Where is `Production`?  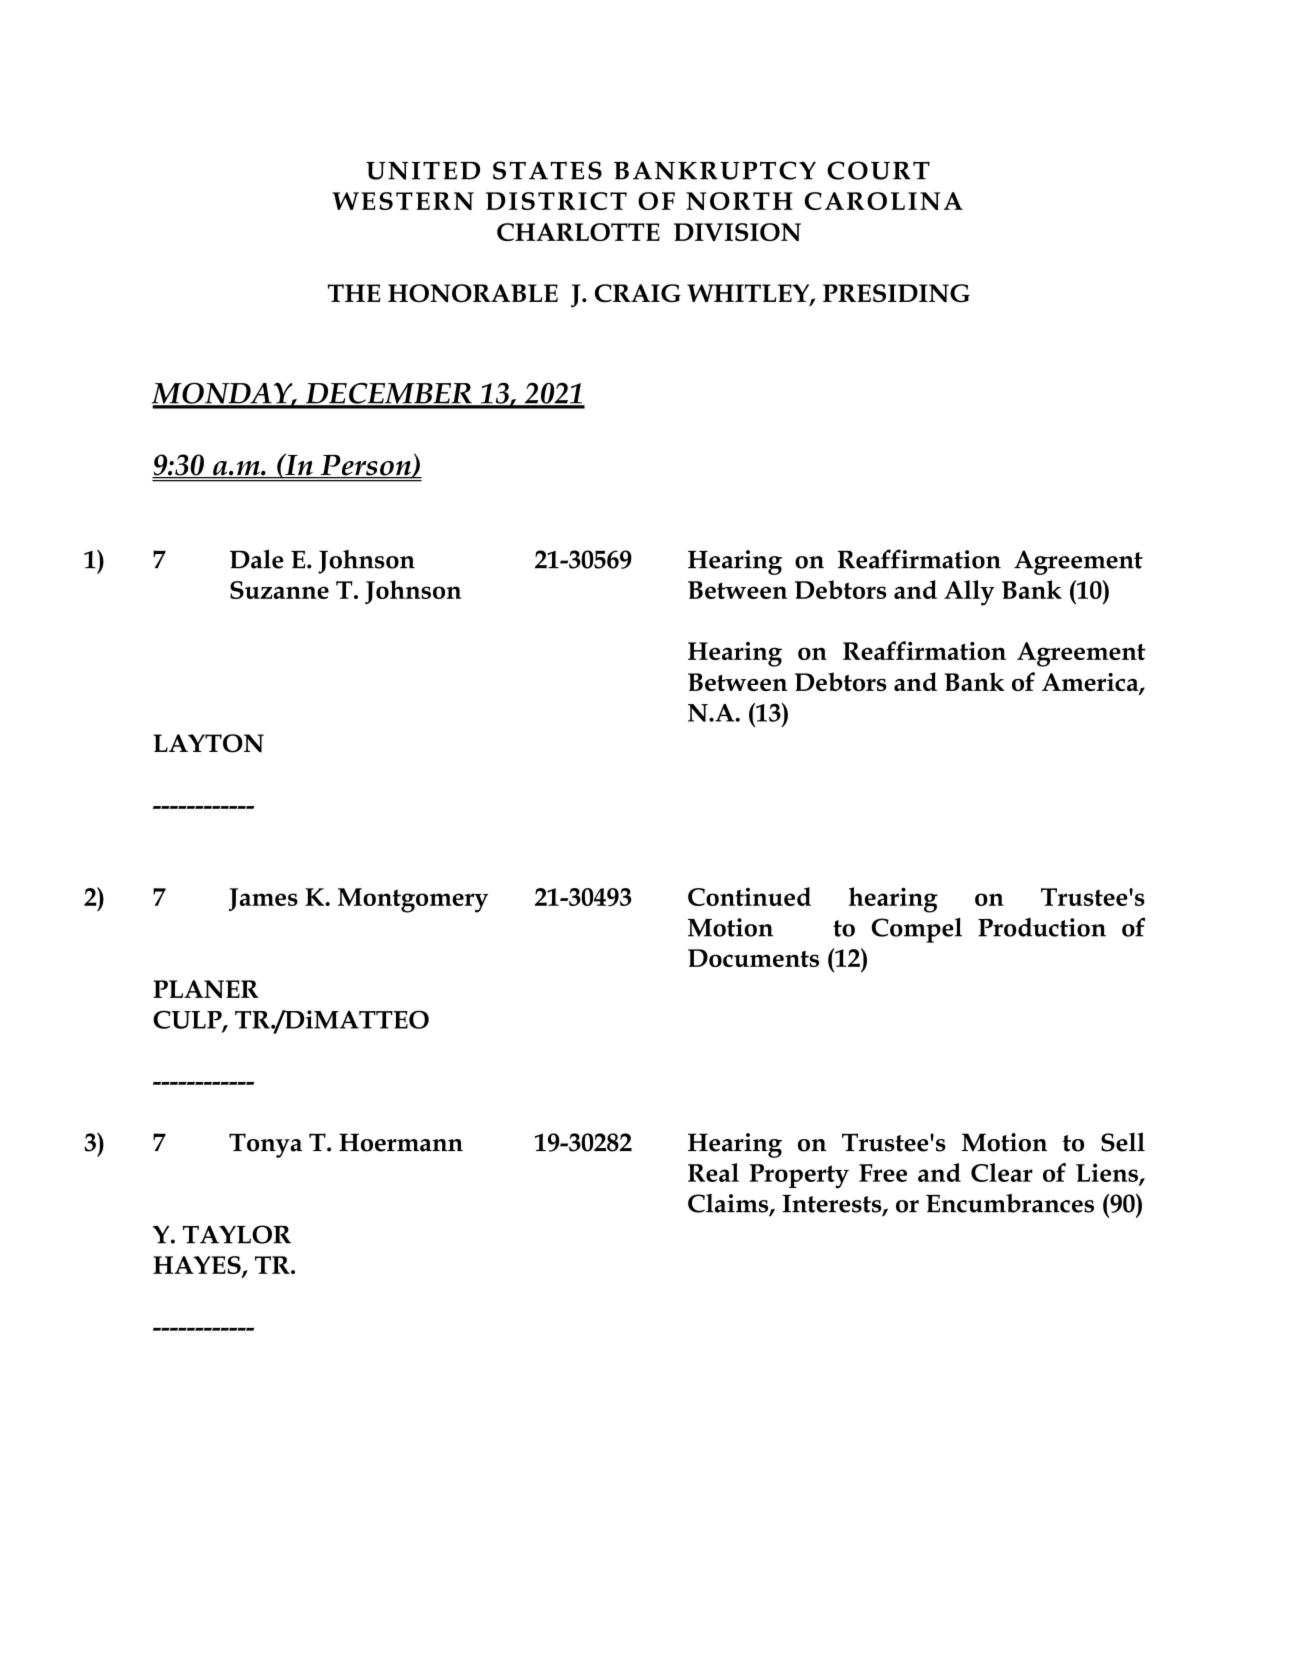 Production is located at coordinates (1042, 927).
